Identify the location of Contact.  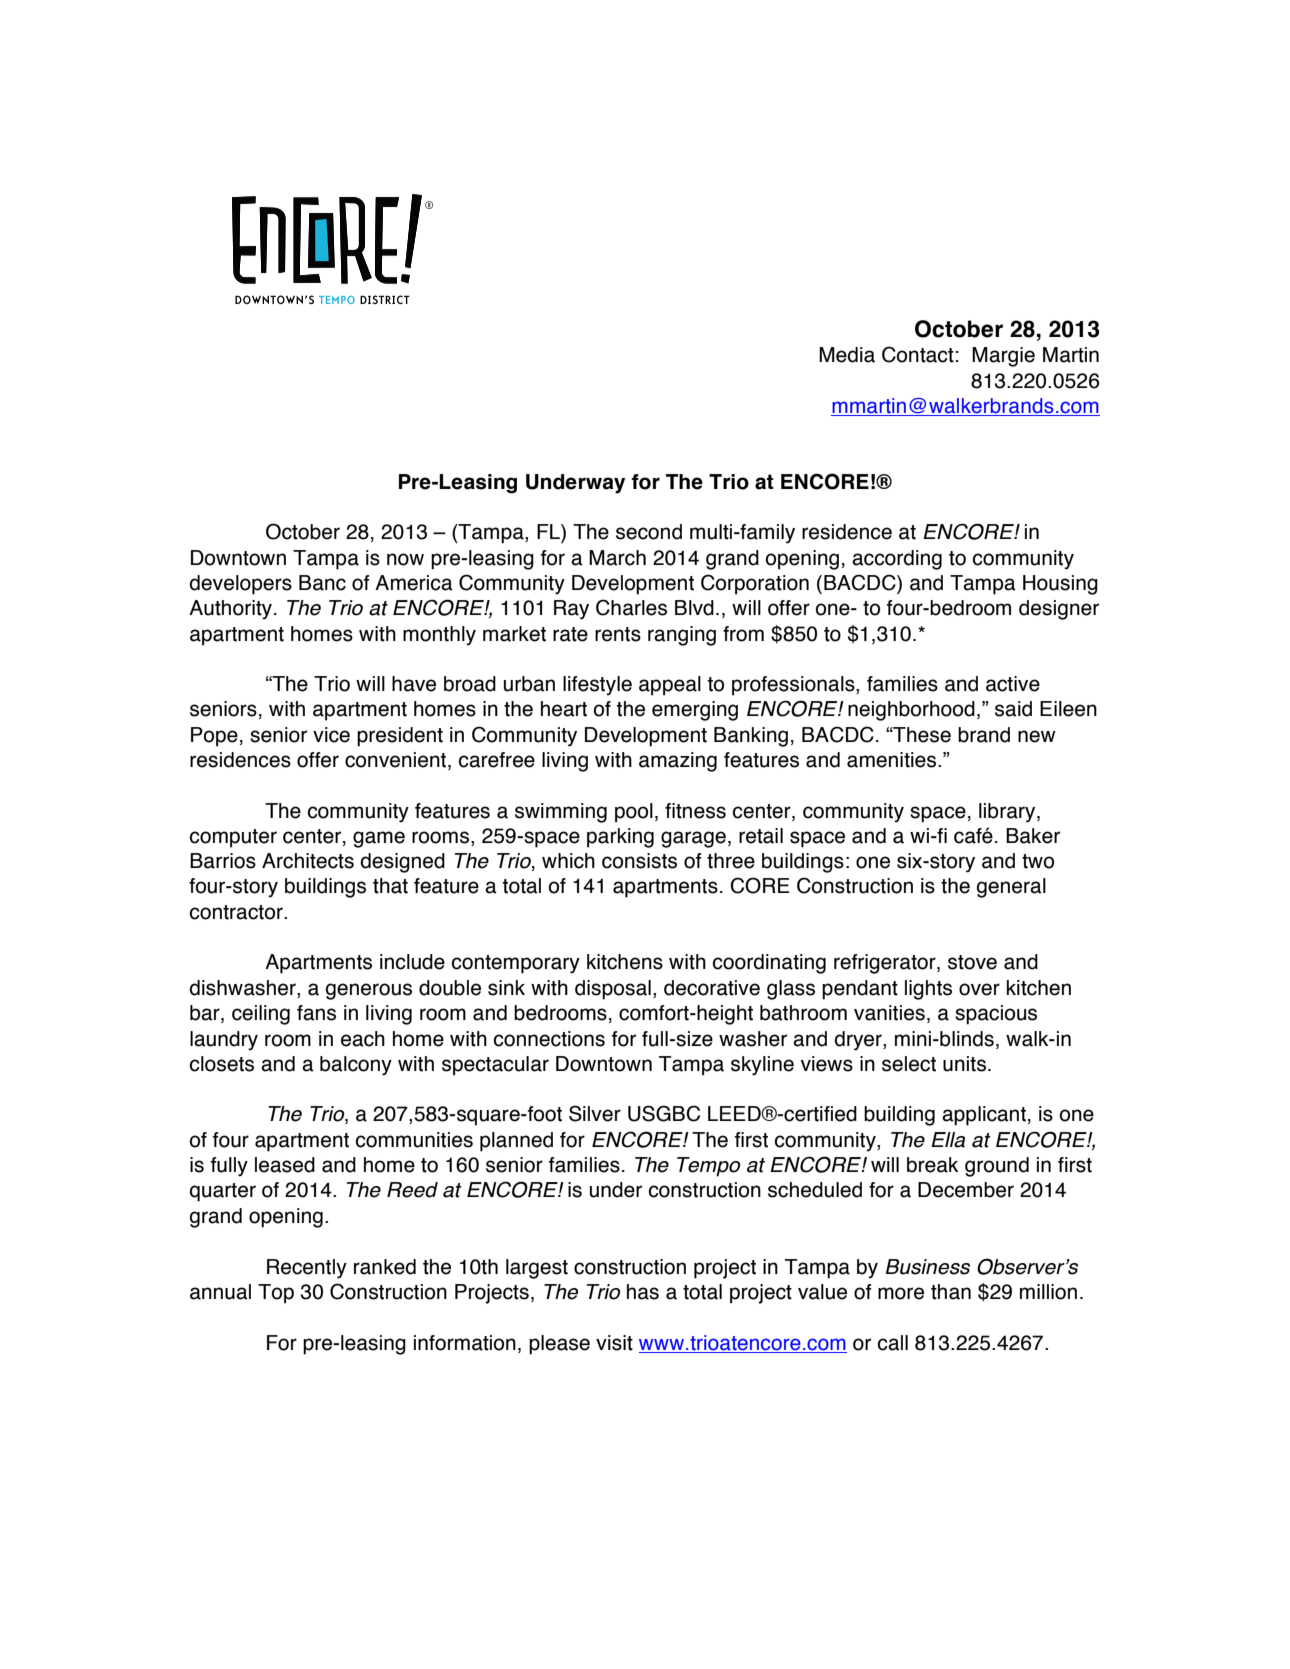
(918, 354).
